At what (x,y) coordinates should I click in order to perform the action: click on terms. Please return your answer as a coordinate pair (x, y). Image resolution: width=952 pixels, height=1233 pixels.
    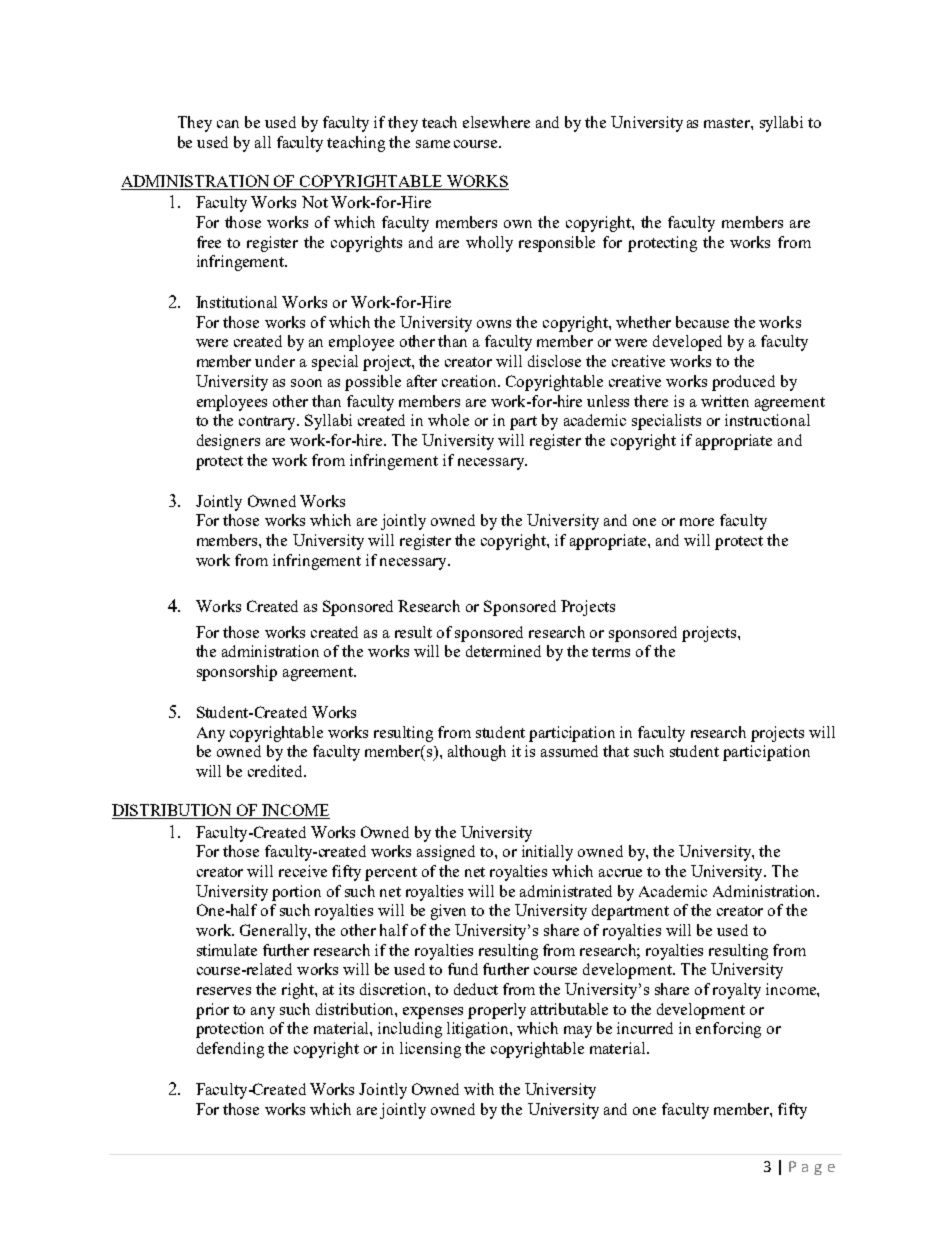
    Looking at the image, I should click on (611, 652).
